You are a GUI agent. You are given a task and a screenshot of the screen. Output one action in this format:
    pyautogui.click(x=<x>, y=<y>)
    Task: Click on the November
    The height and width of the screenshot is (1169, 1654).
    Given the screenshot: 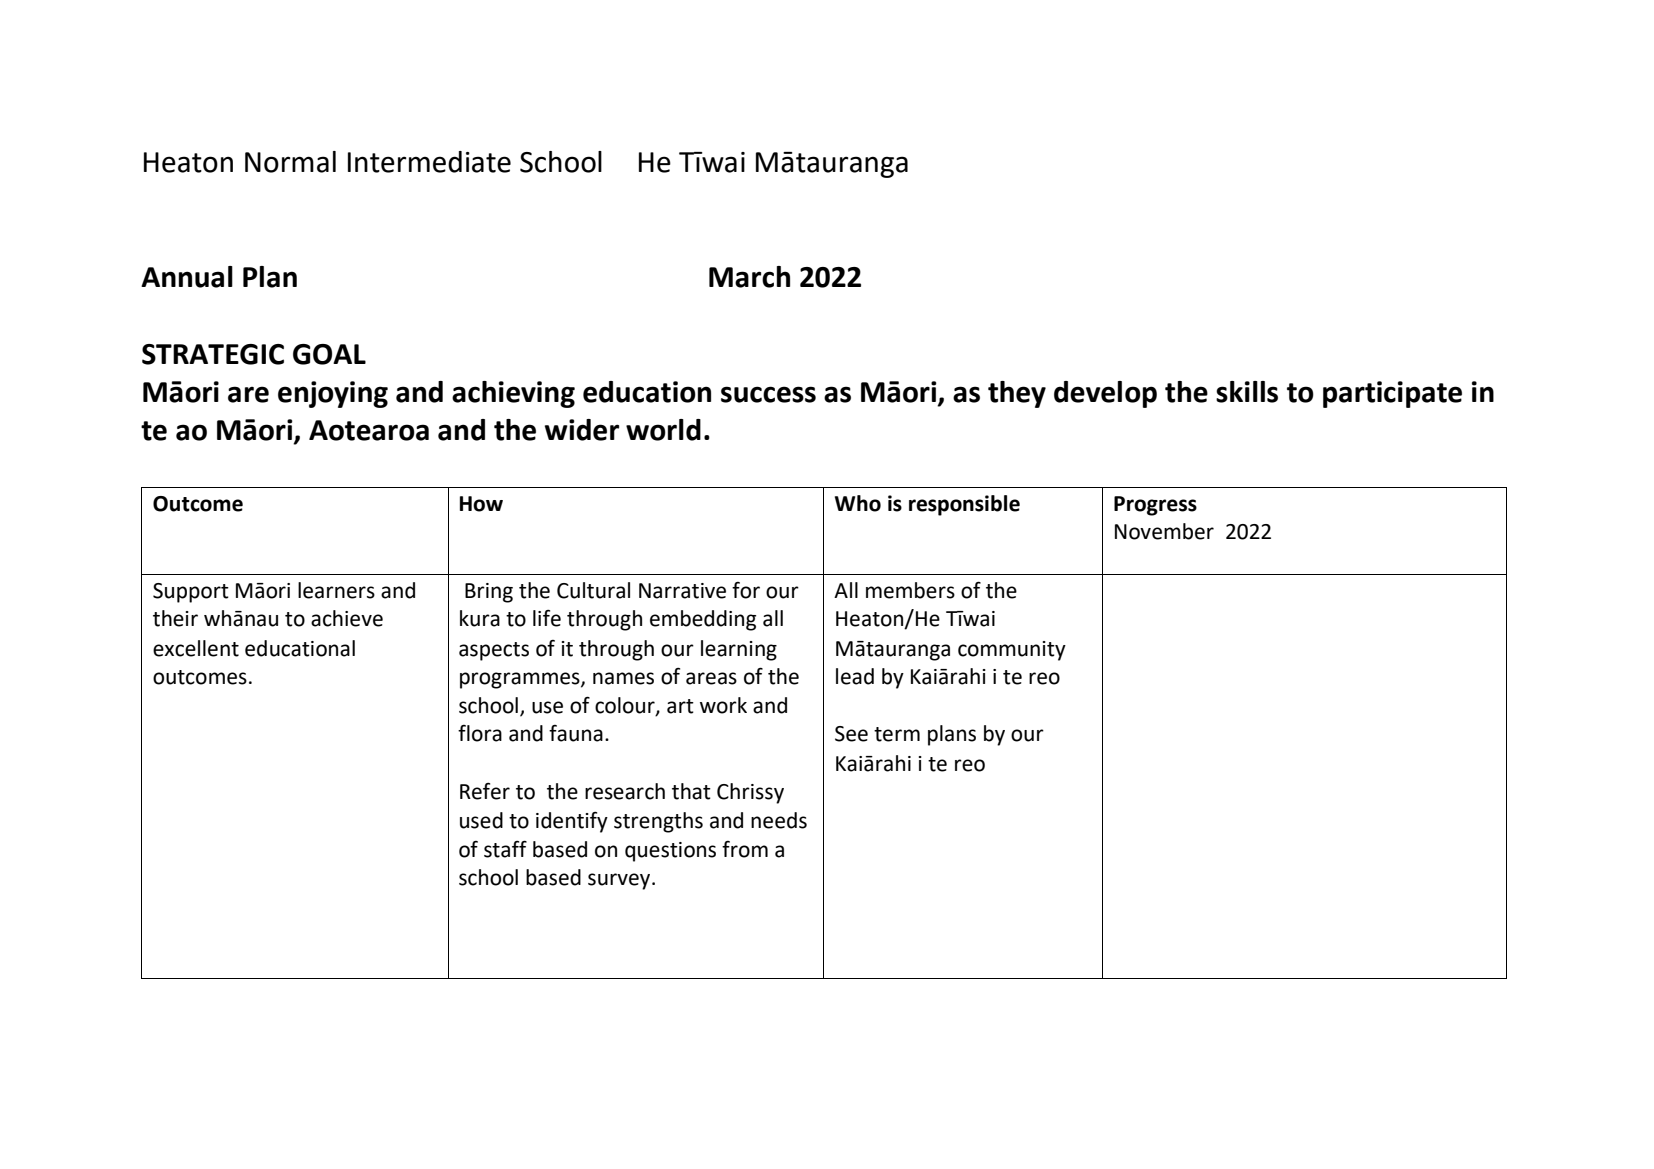 What is the action you would take?
    pyautogui.click(x=1164, y=531)
